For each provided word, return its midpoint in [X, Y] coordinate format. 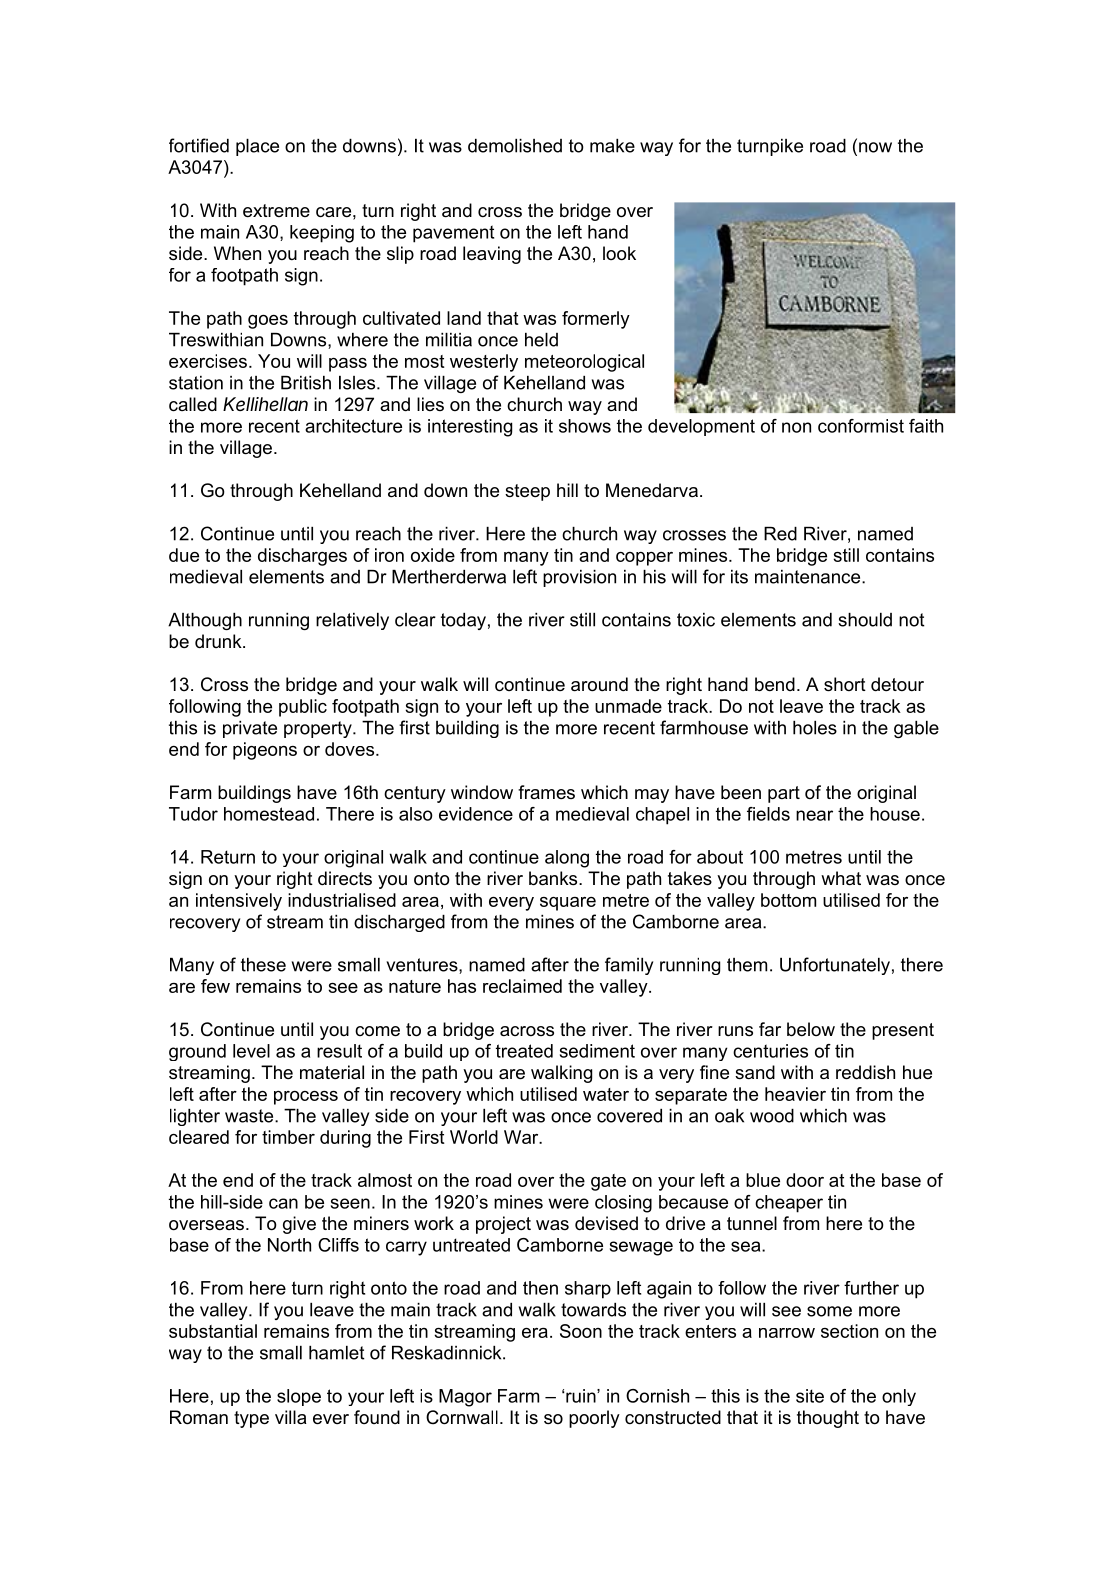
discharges [302, 557]
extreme [276, 210]
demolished [515, 146]
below [811, 1029]
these [263, 965]
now [875, 147]
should [865, 620]
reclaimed [522, 986]
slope [299, 1397]
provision [579, 578]
